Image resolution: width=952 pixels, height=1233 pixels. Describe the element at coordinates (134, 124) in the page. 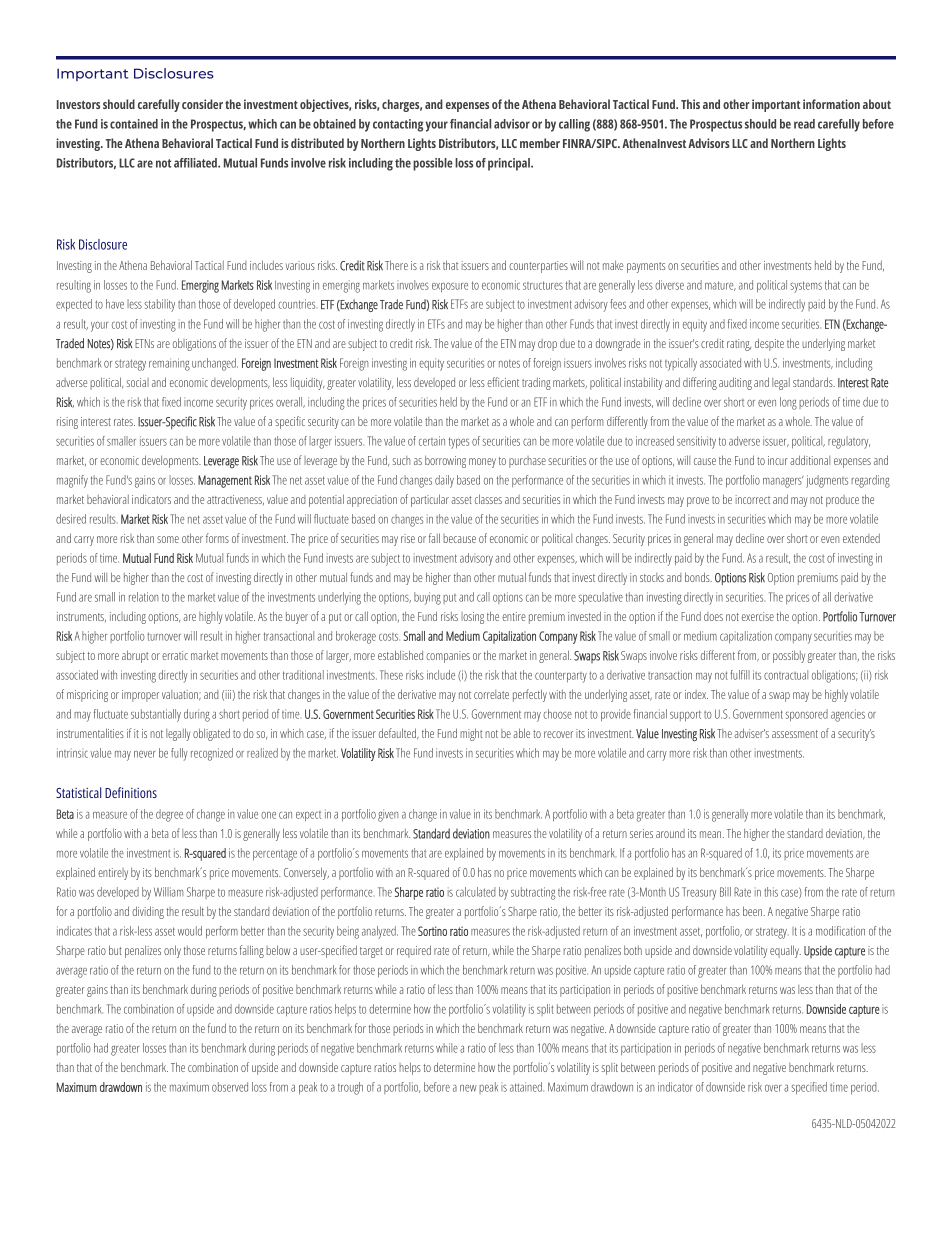

I see `contained` at that location.
